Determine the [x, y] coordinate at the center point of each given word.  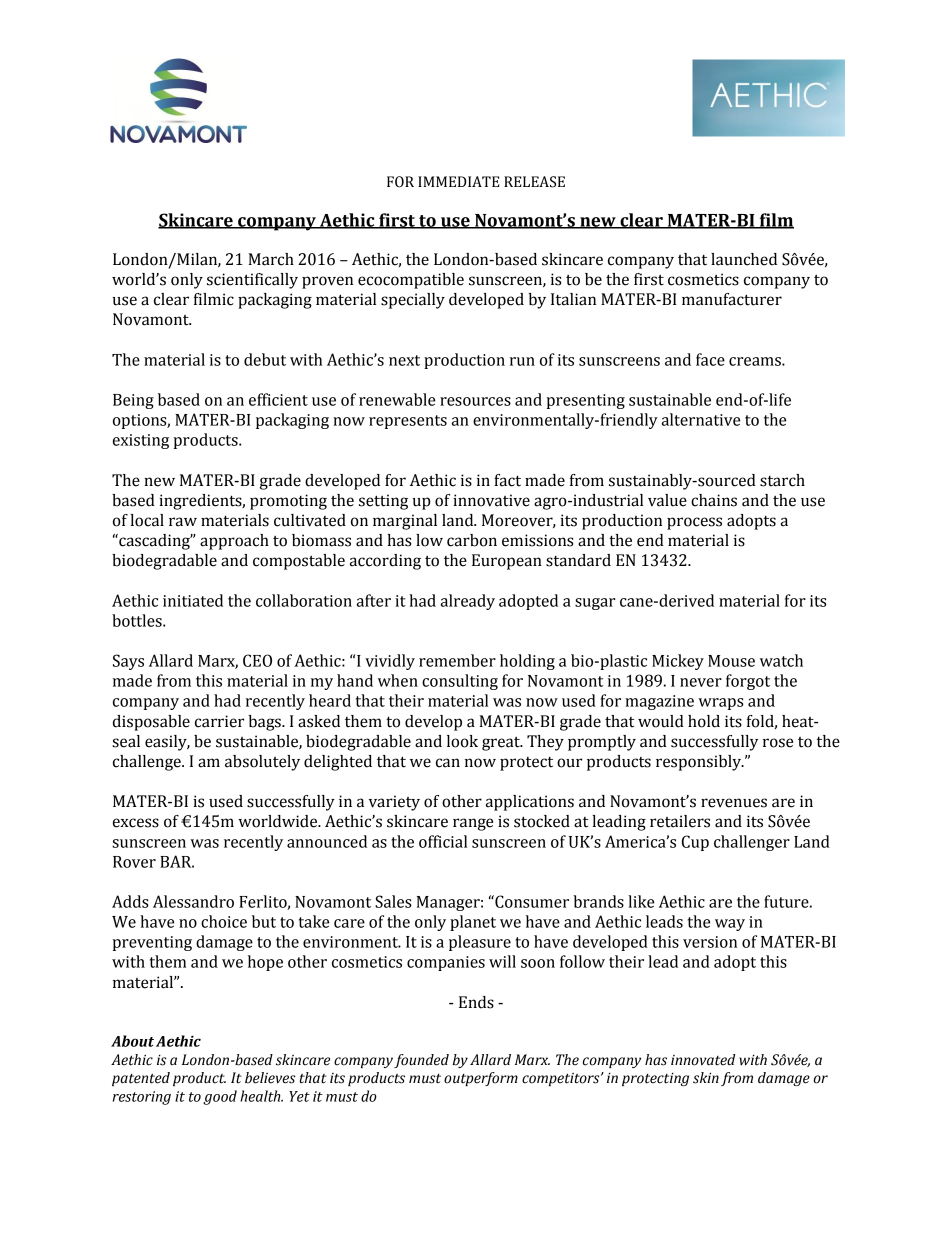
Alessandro [193, 901]
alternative [701, 419]
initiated [193, 600]
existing [141, 441]
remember [457, 660]
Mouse [731, 661]
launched [744, 259]
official [443, 841]
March [271, 259]
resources [475, 401]
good [220, 1097]
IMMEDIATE [458, 181]
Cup [695, 843]
